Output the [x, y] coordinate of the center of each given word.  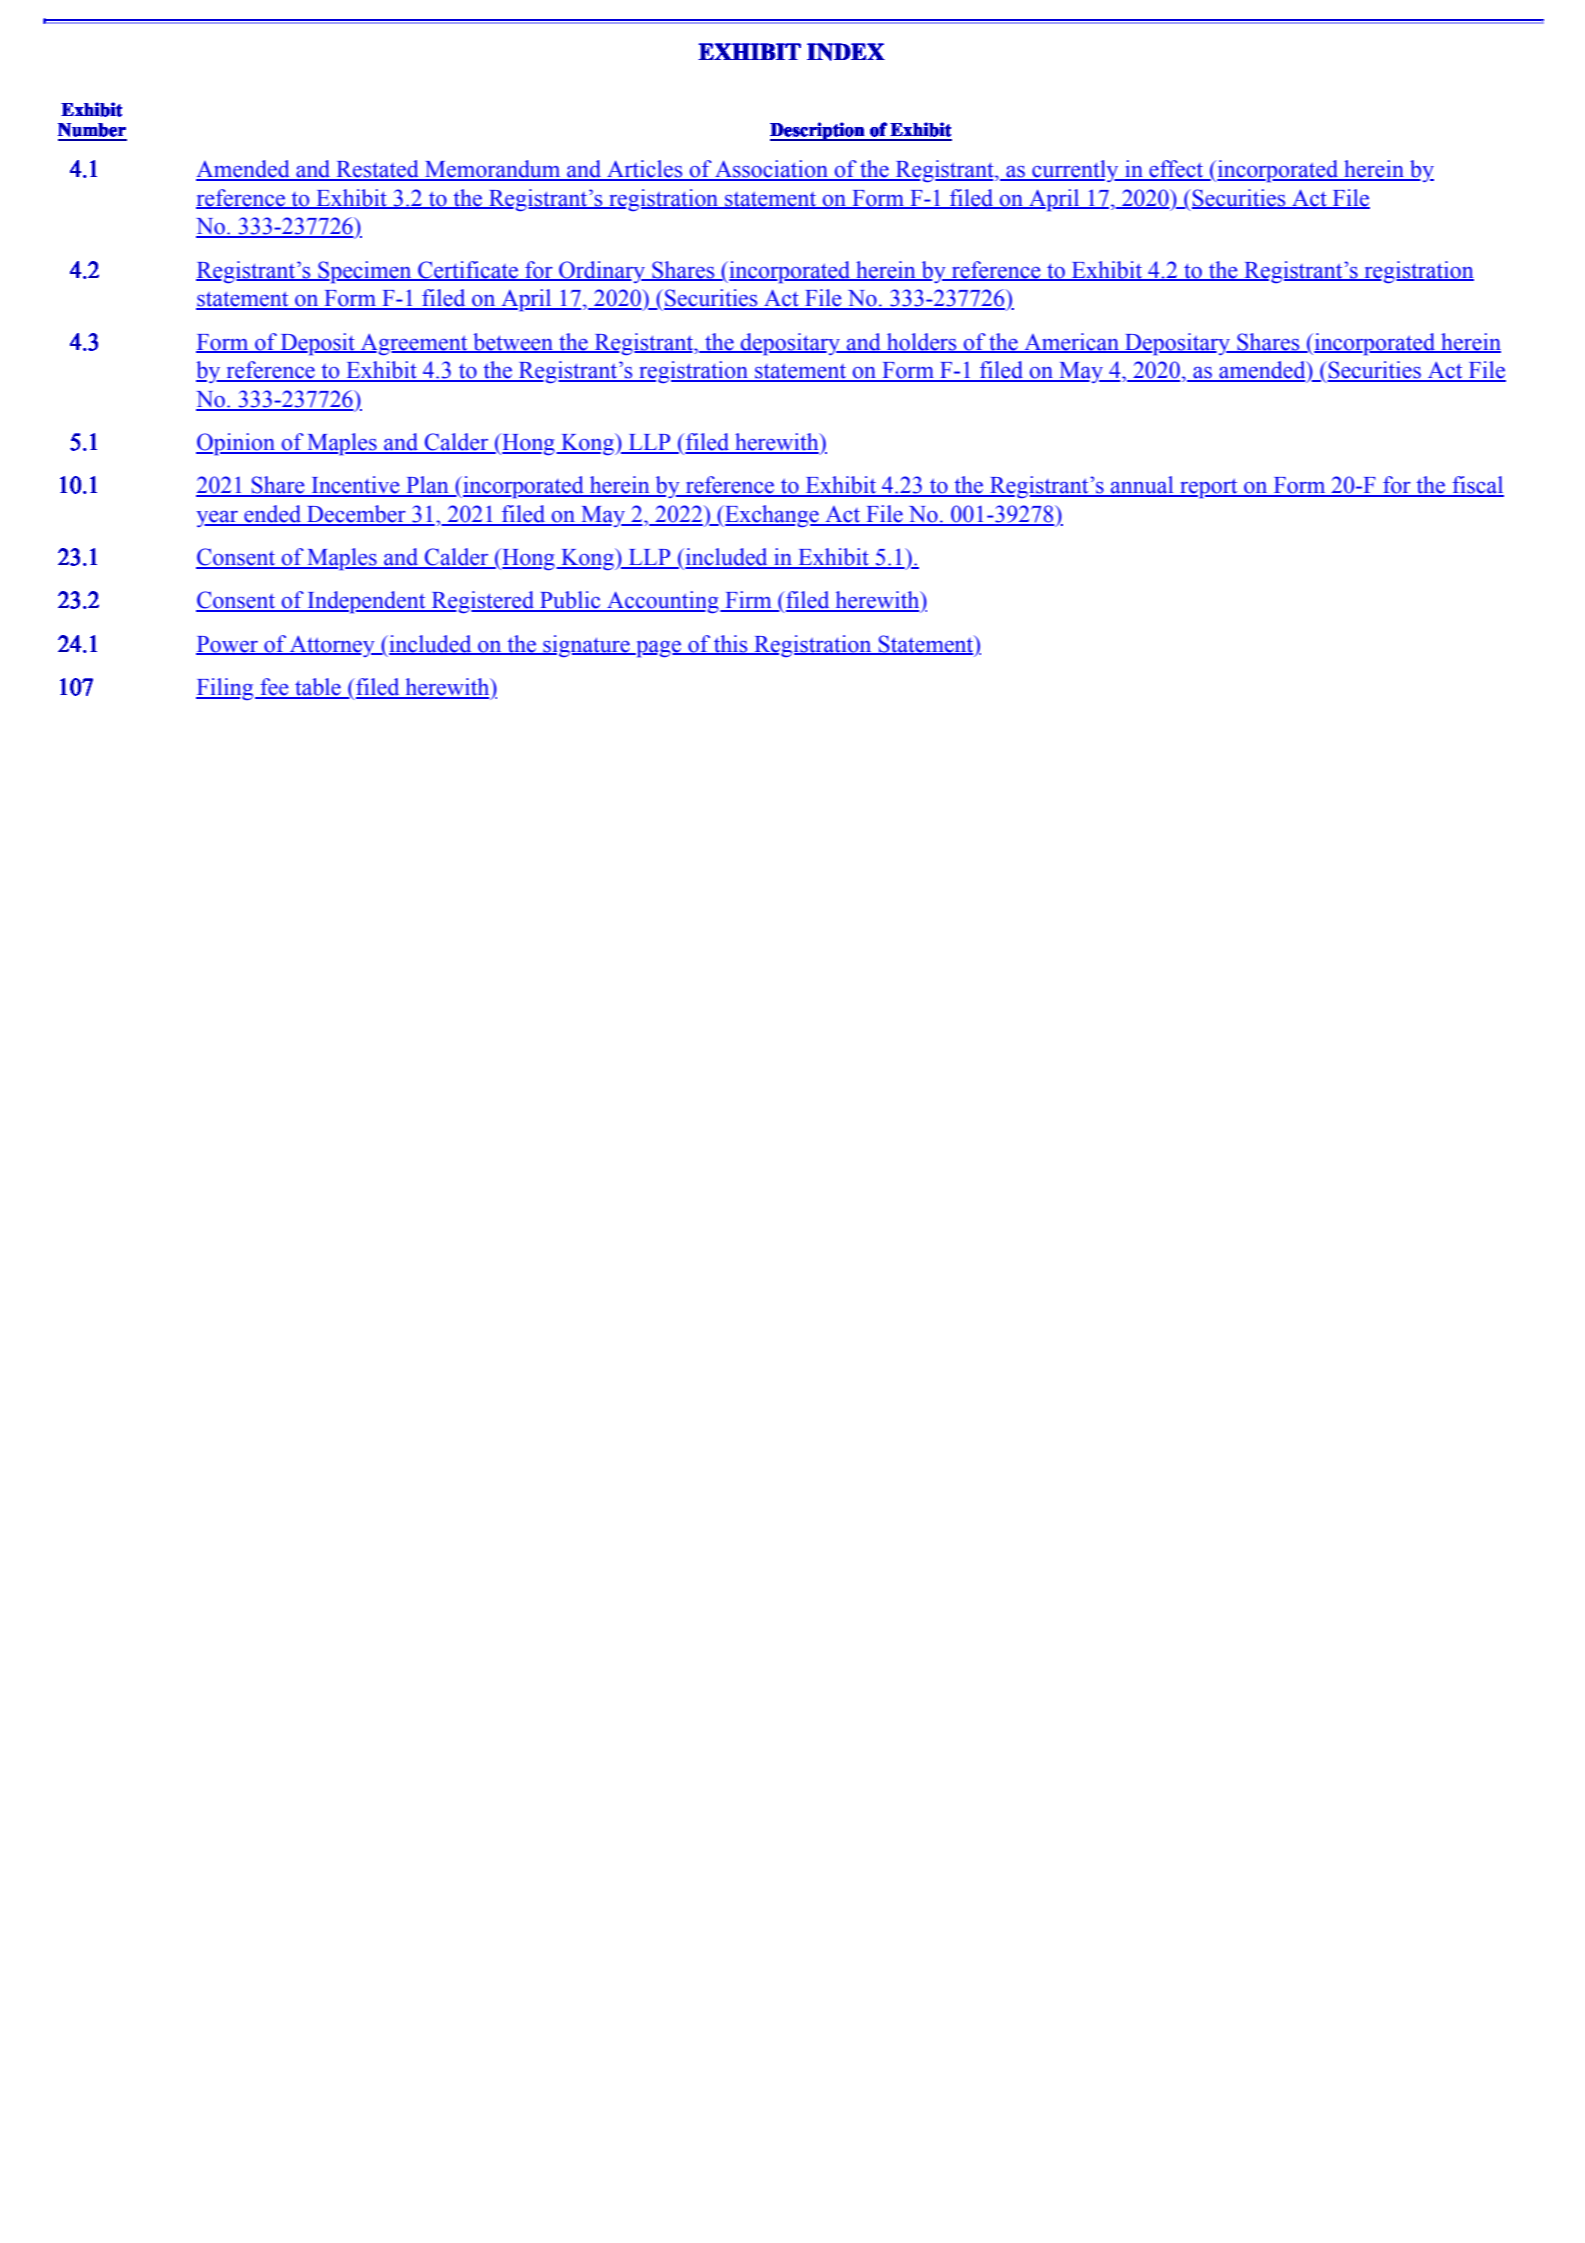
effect [1176, 170]
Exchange [772, 516]
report [1209, 489]
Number [92, 130]
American [1071, 342]
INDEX [846, 52]
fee [274, 688]
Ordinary [602, 272]
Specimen [365, 272]
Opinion [236, 444]
